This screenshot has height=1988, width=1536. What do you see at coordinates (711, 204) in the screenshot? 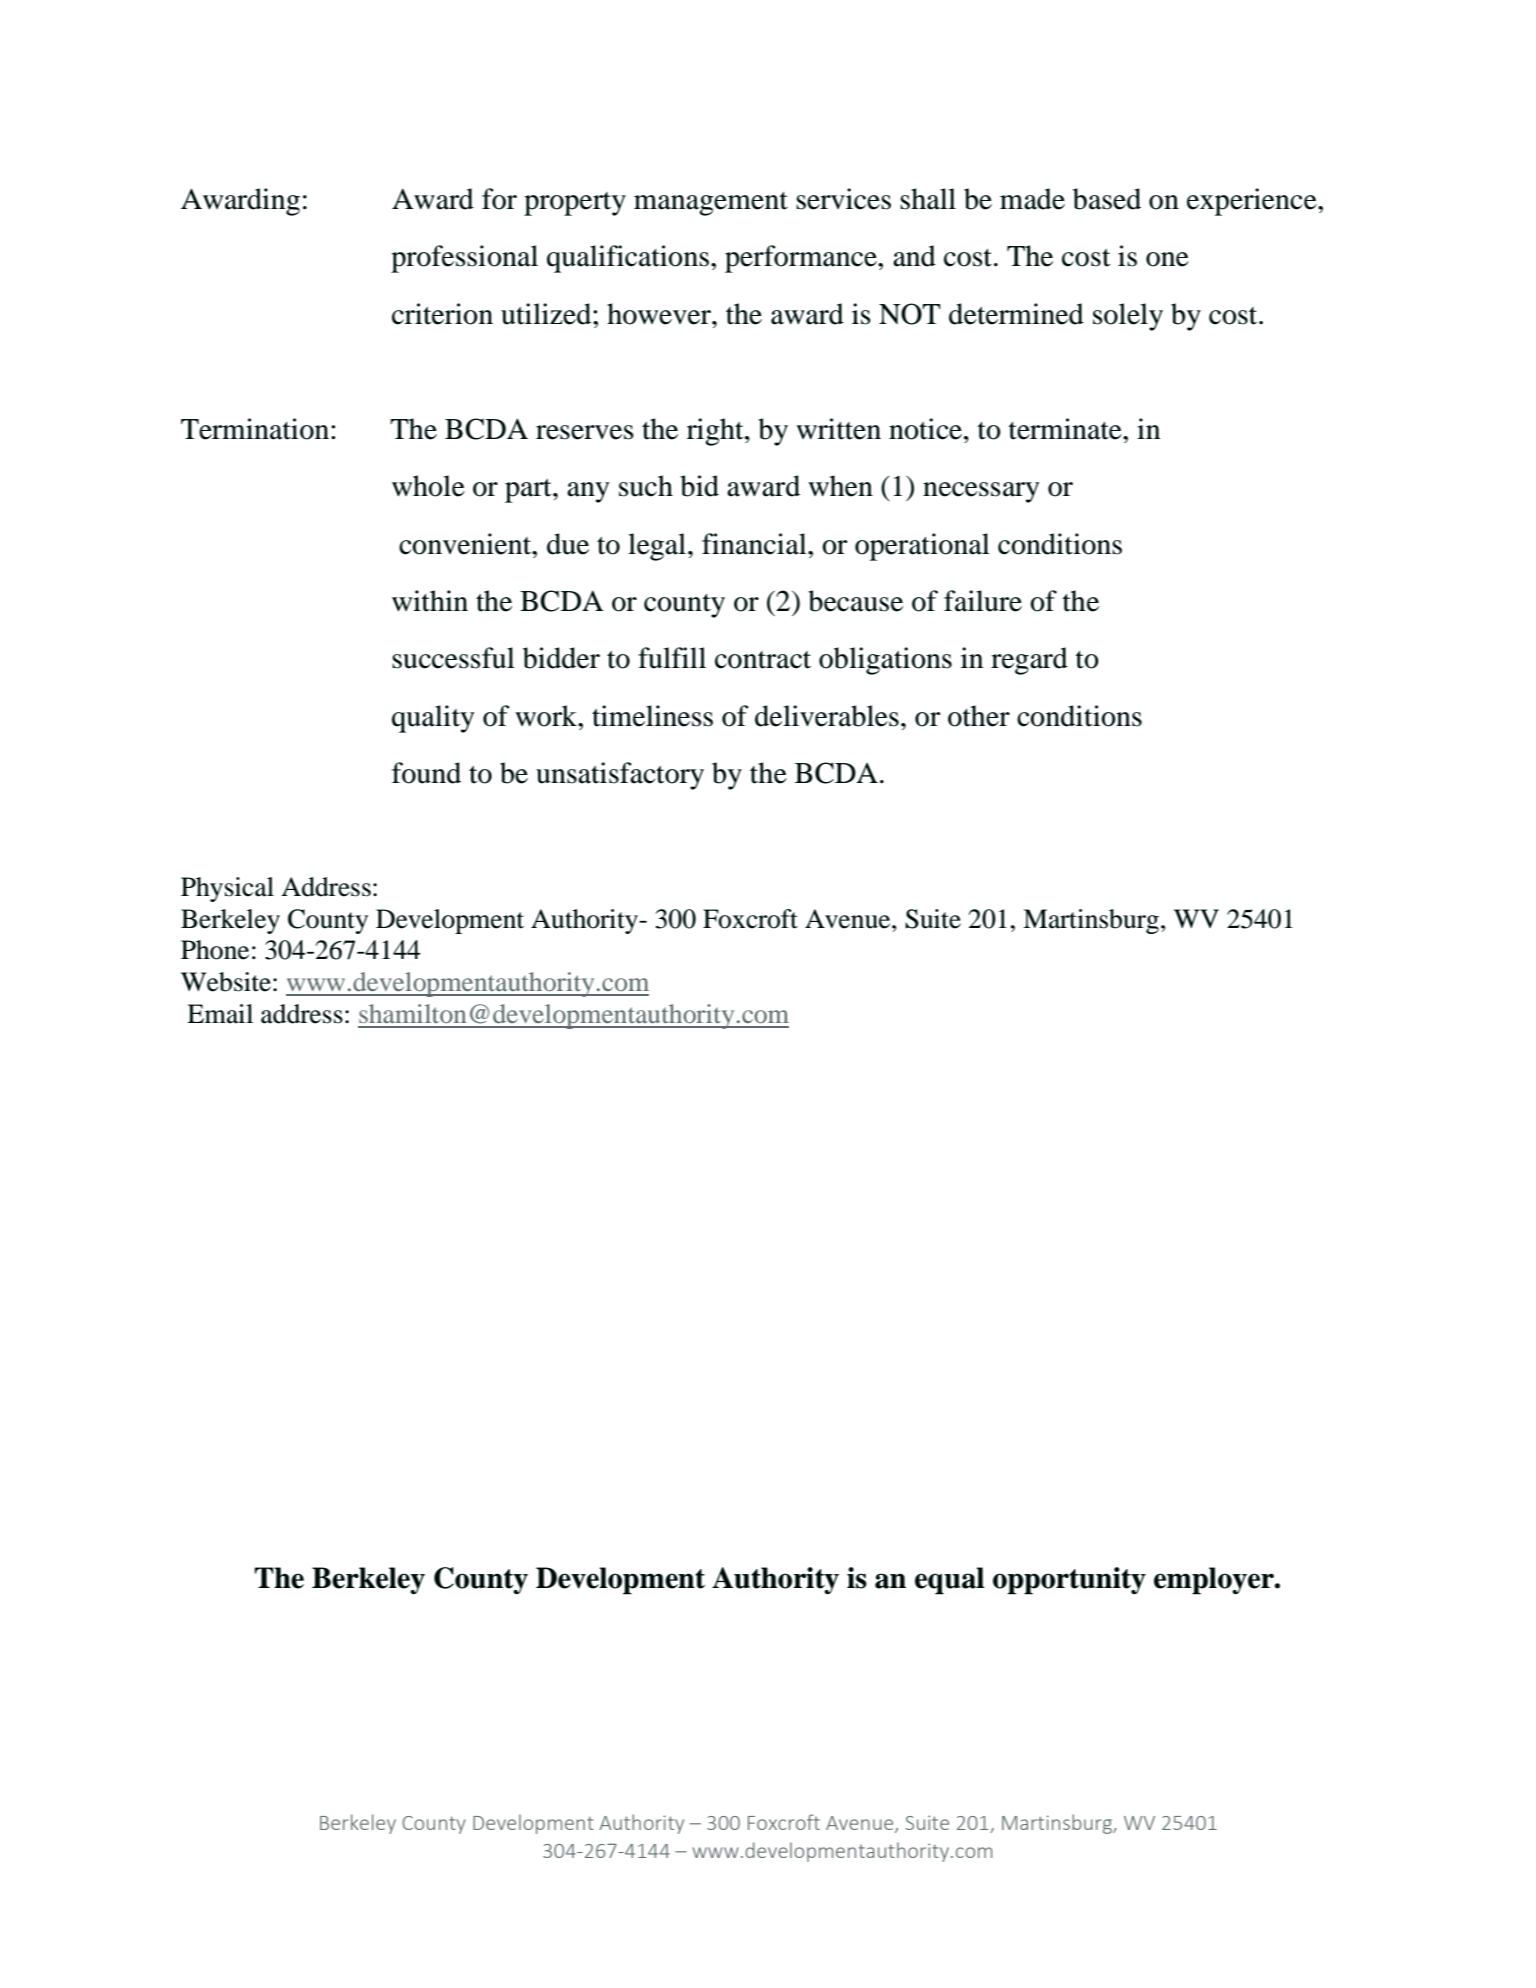
I see `management` at bounding box center [711, 204].
